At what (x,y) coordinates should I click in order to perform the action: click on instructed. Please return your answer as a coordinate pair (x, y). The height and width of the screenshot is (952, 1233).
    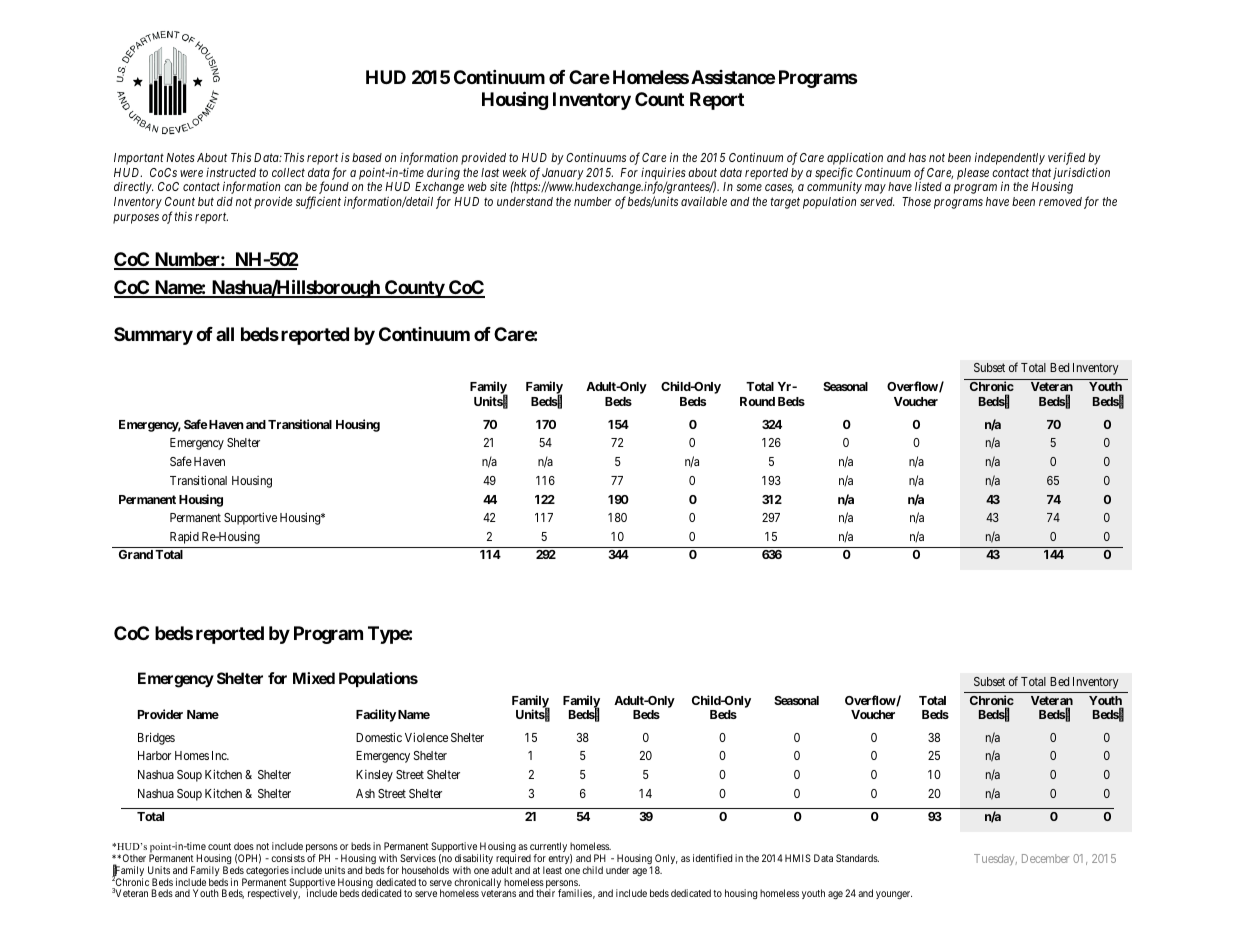
    Looking at the image, I should click on (231, 172).
